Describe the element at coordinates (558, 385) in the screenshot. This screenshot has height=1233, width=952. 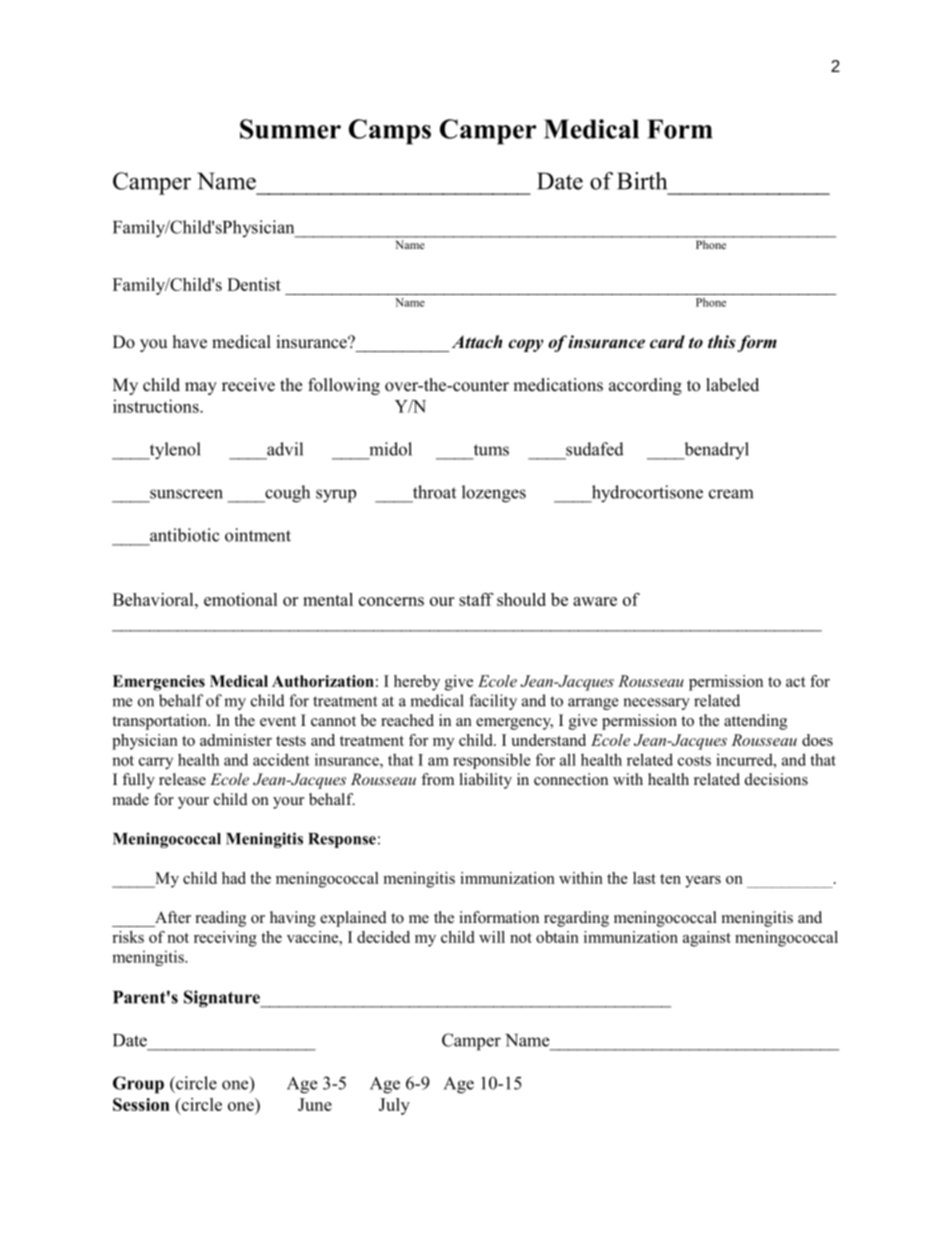
I see `medications` at that location.
